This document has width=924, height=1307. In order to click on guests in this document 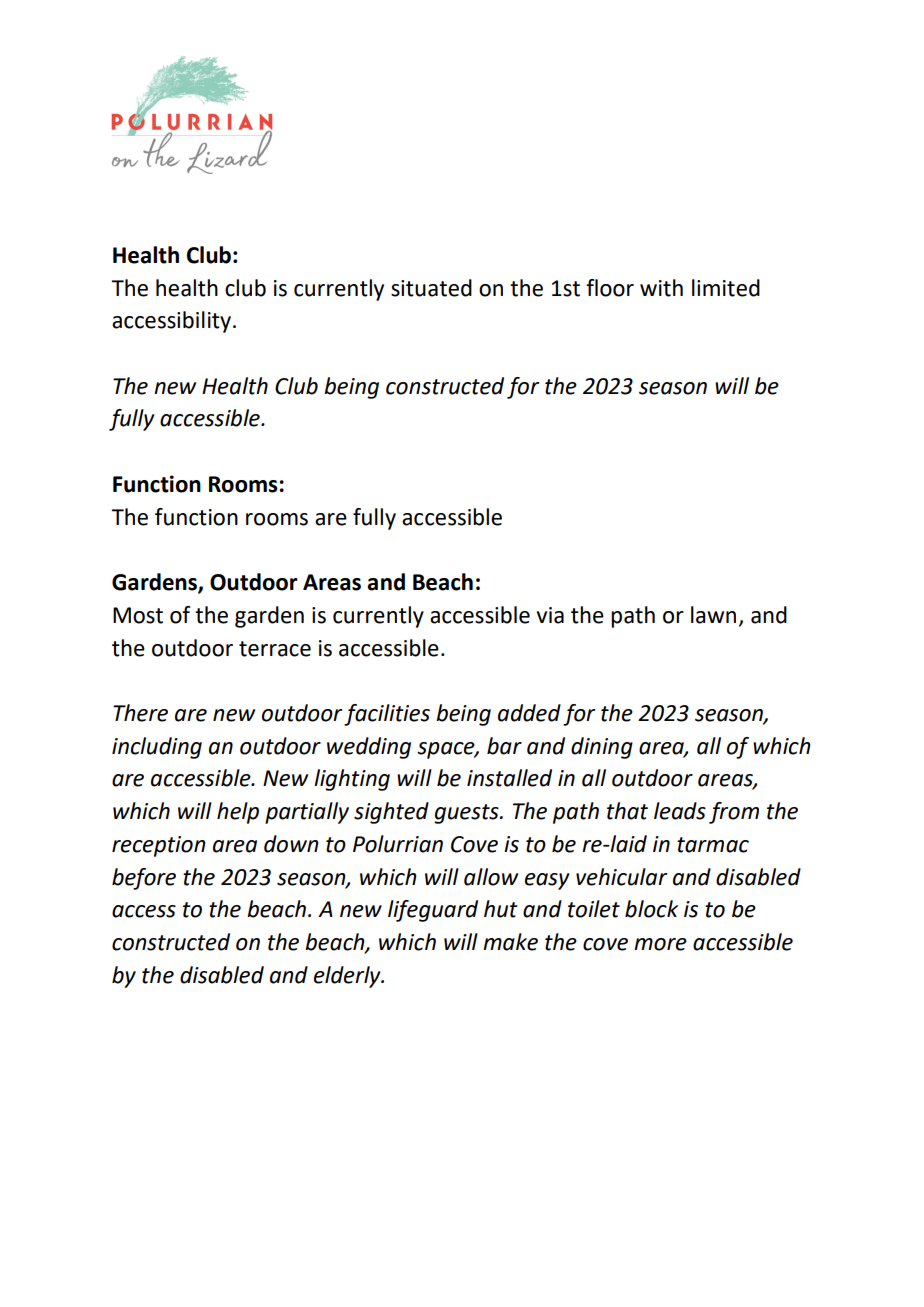, I will do `click(467, 814)`.
